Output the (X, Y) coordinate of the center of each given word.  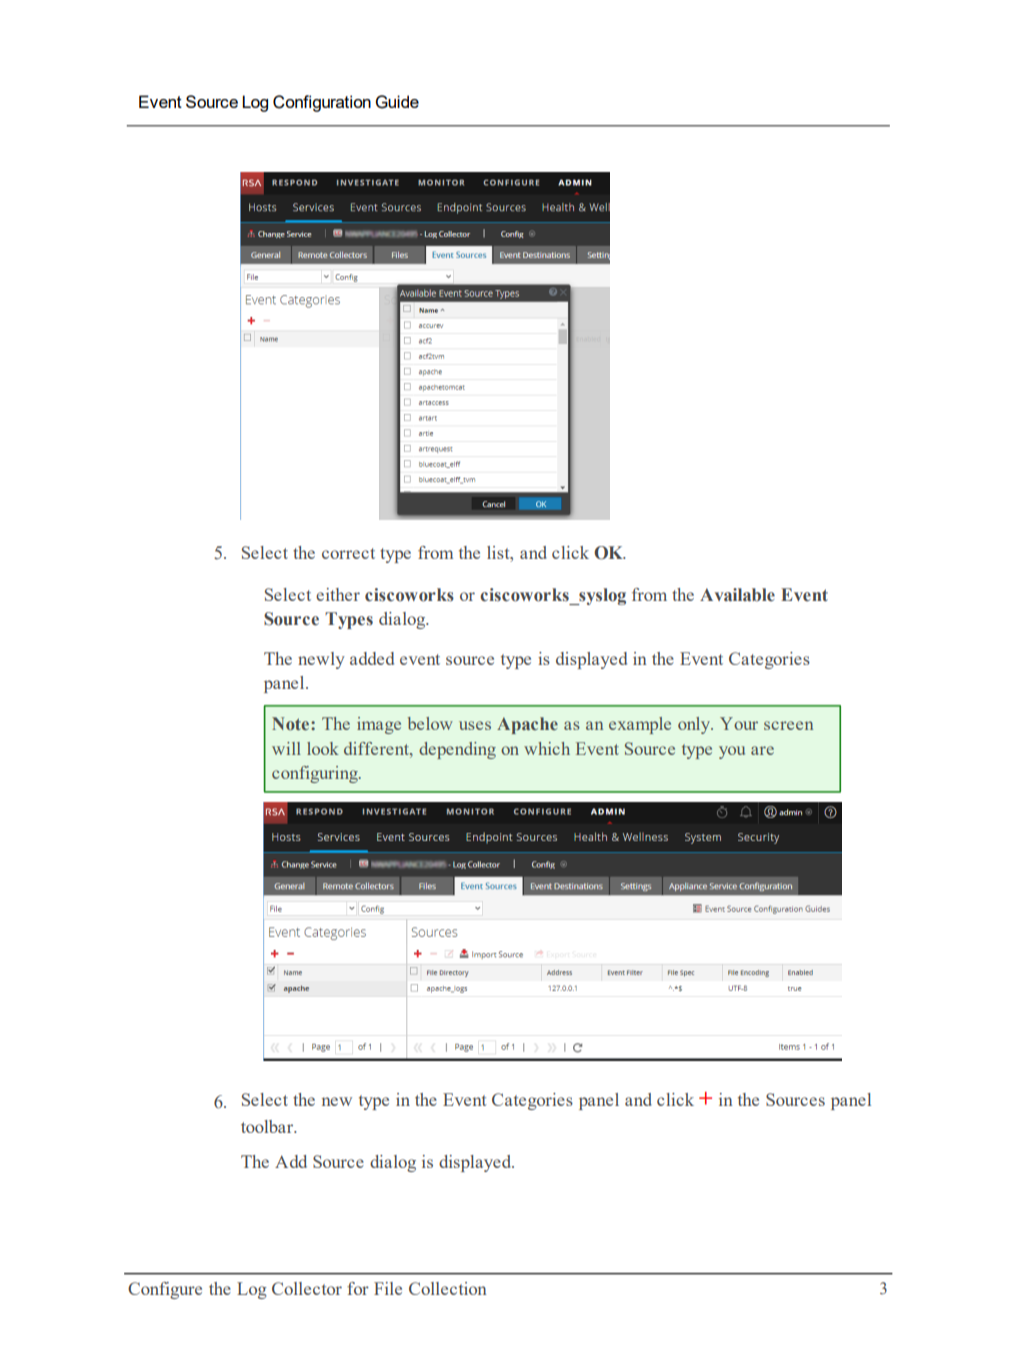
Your (739, 723)
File (388, 1288)
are (762, 750)
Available (737, 595)
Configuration (322, 103)
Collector (307, 1288)
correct (348, 553)
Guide (397, 102)
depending (457, 750)
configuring (316, 774)
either (338, 594)
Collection (448, 1288)
